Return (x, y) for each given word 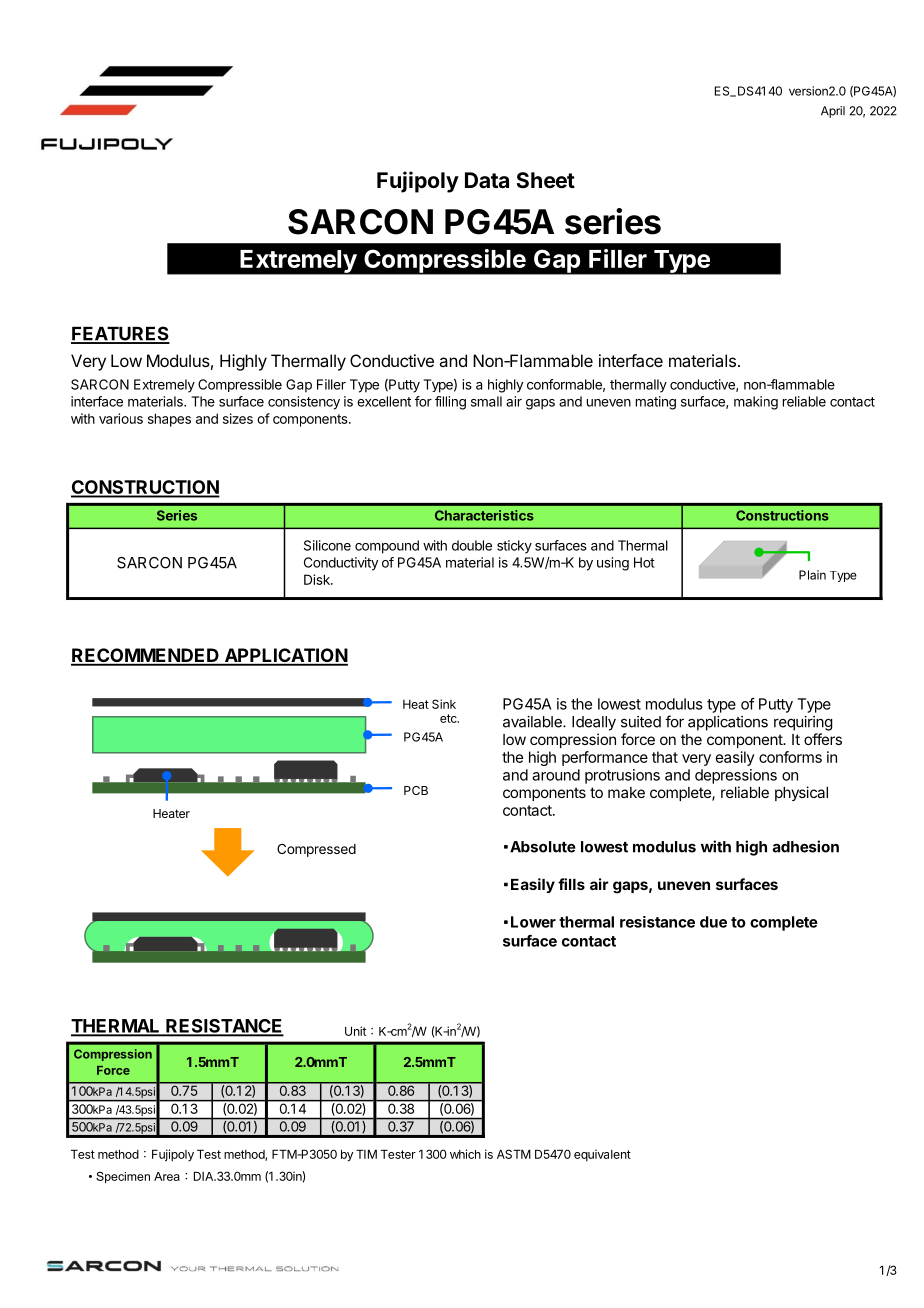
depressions (736, 776)
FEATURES (120, 334)
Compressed (316, 850)
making (756, 403)
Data (487, 180)
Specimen (123, 1177)
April (833, 112)
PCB (416, 790)
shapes (169, 420)
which (465, 1154)
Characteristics (484, 515)
